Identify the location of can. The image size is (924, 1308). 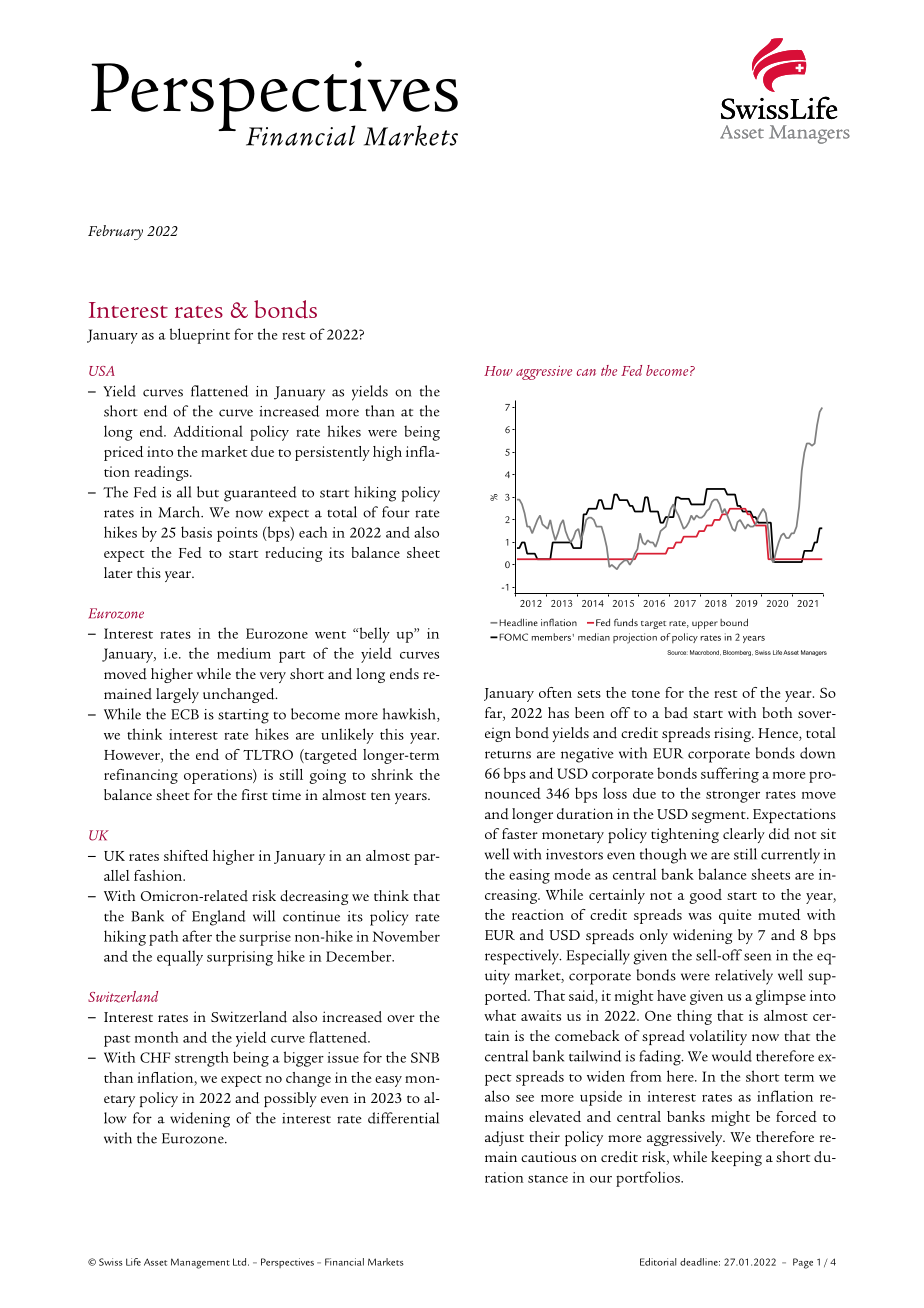
(586, 372).
